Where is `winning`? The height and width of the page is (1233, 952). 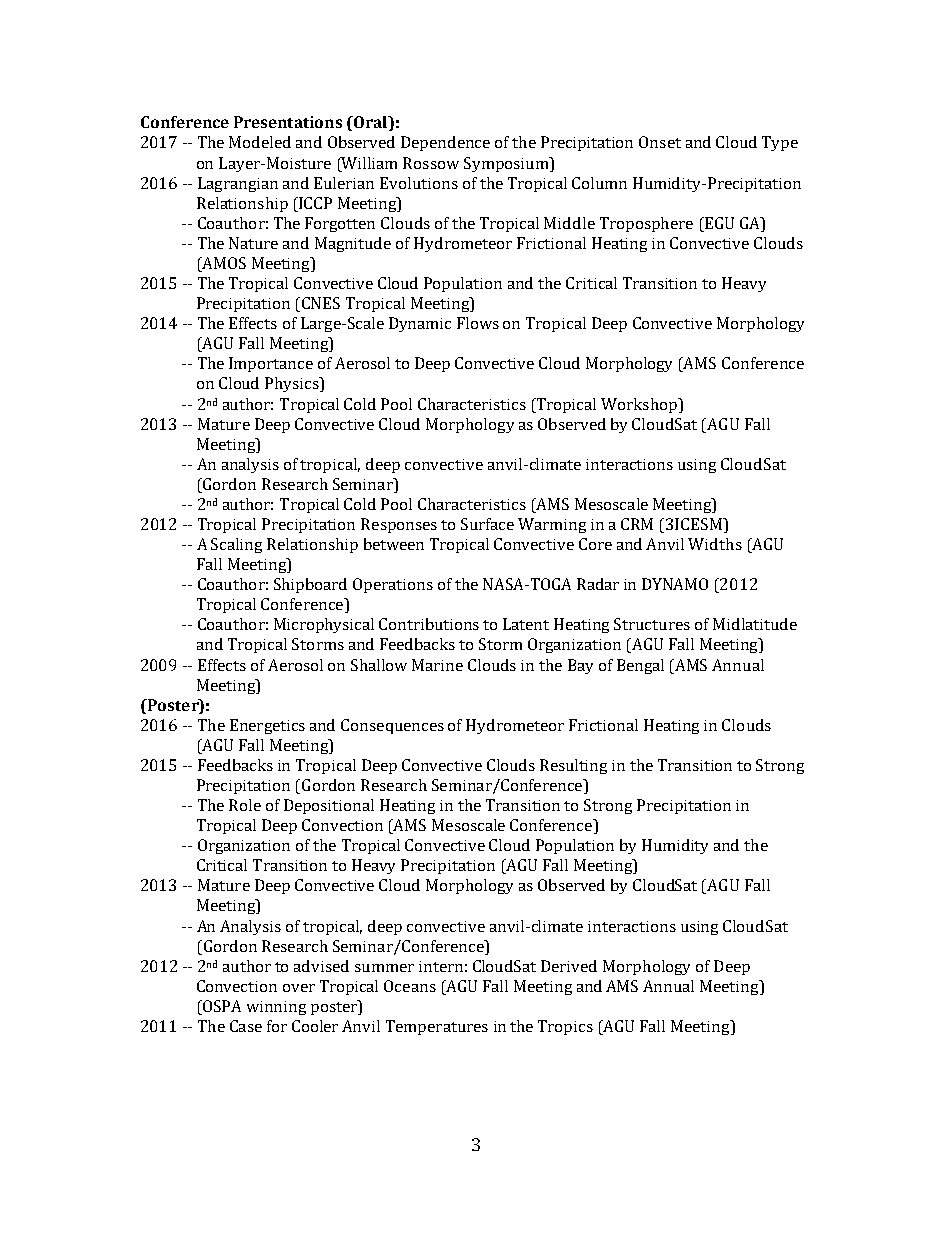 winning is located at coordinates (276, 1008).
